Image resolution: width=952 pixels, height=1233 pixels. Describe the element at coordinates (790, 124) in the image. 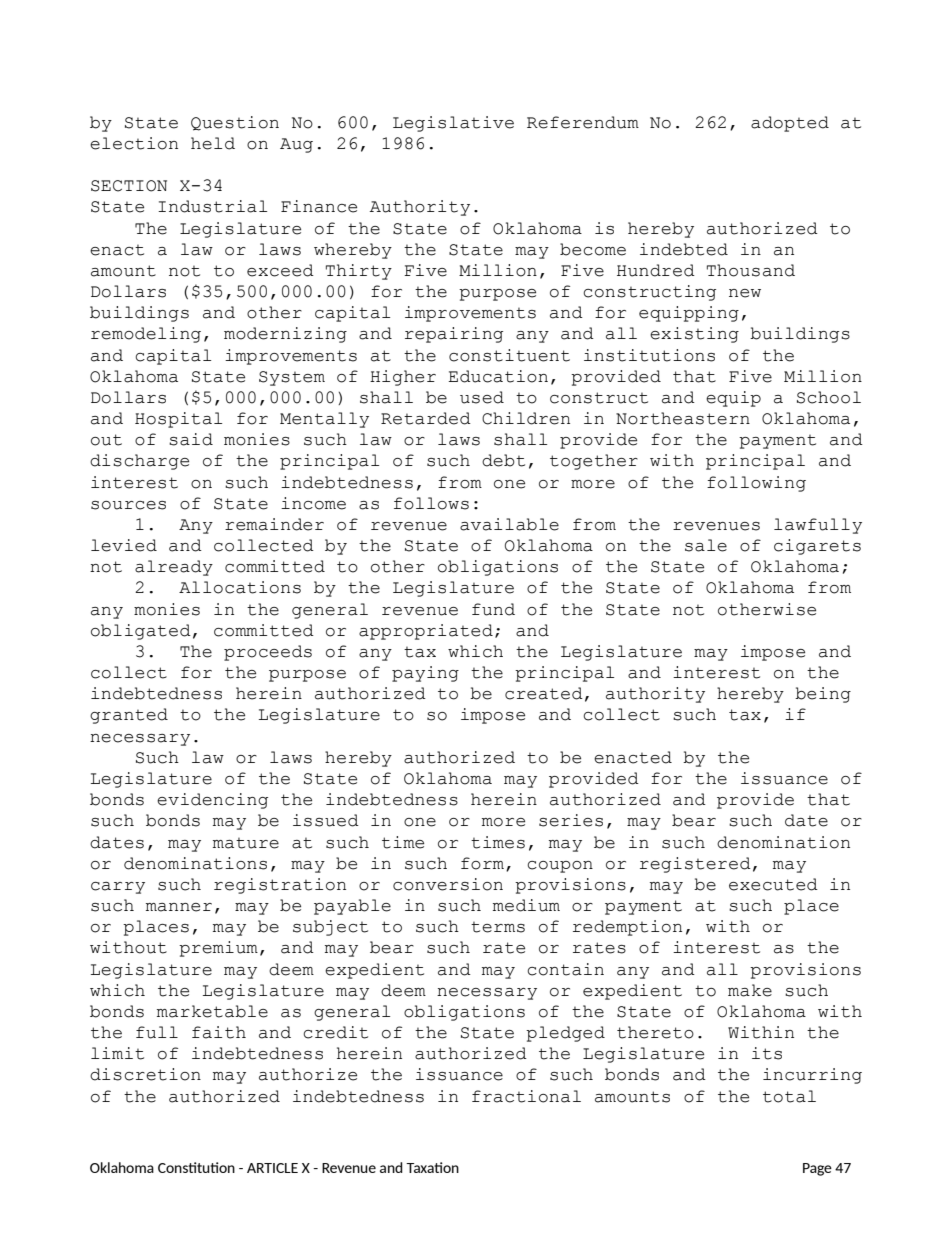

I see `adopted` at that location.
